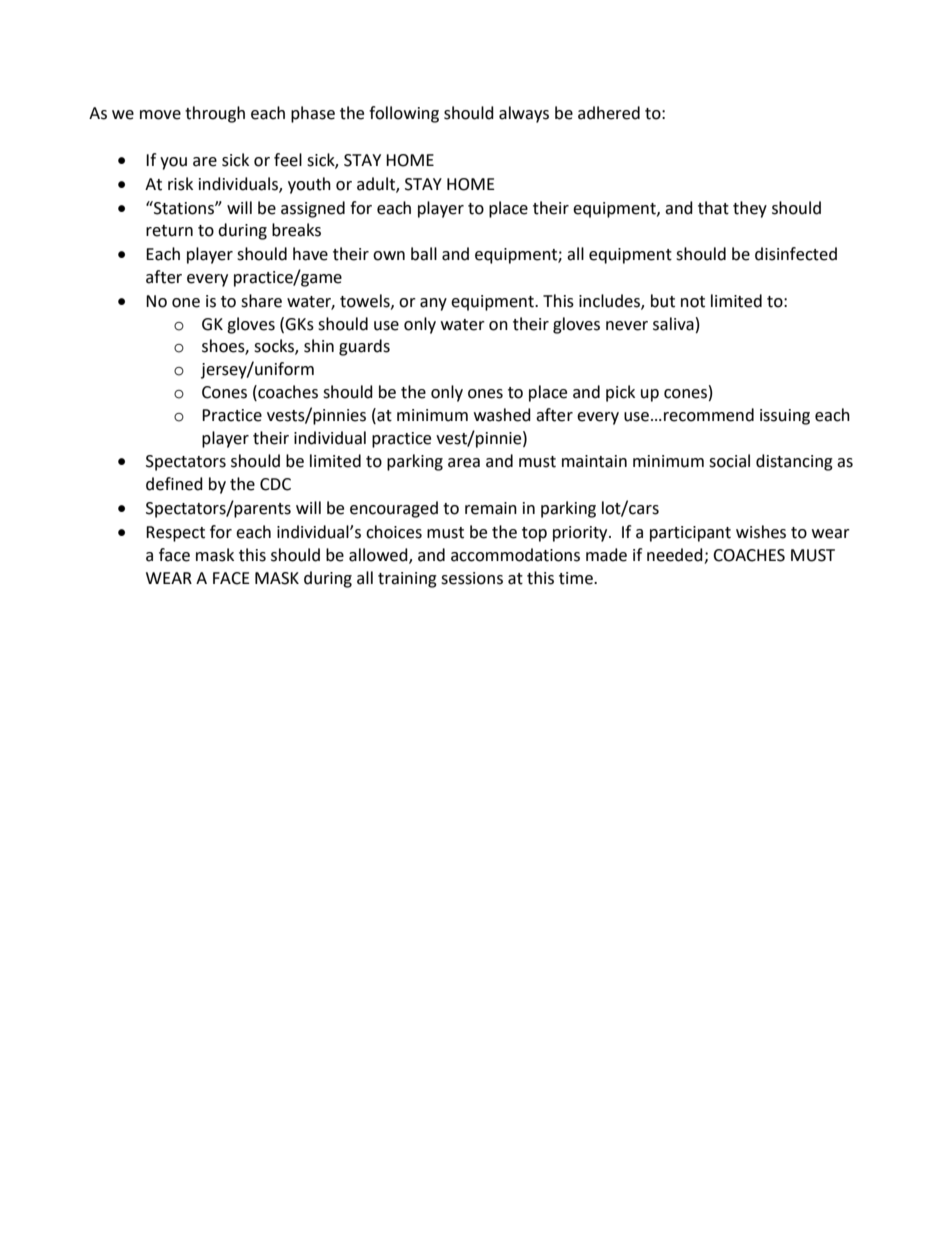 Image resolution: width=952 pixels, height=1233 pixels. Describe the element at coordinates (464, 463) in the screenshot. I see `area` at that location.
